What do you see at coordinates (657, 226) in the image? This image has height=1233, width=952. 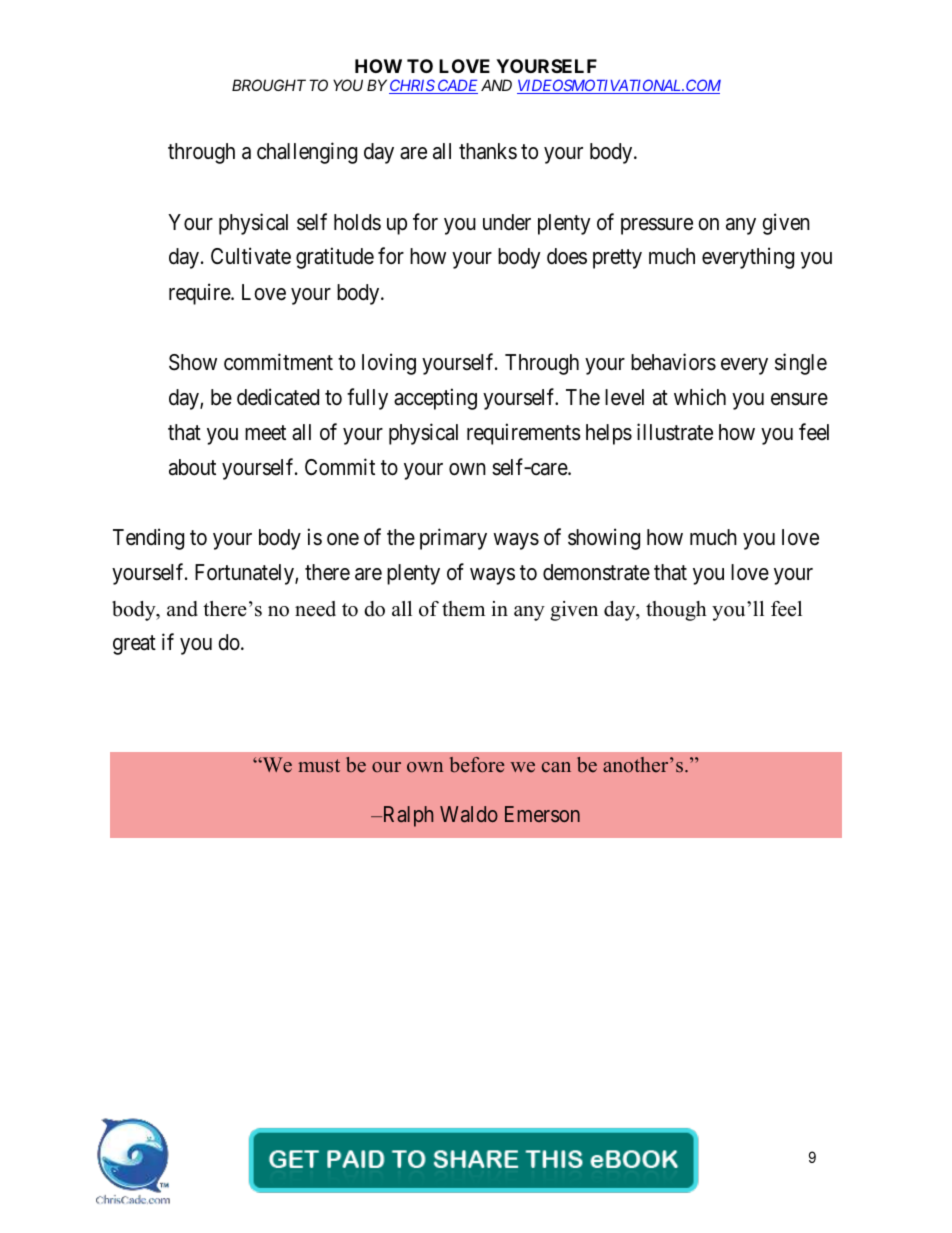 I see `pressure` at bounding box center [657, 226].
